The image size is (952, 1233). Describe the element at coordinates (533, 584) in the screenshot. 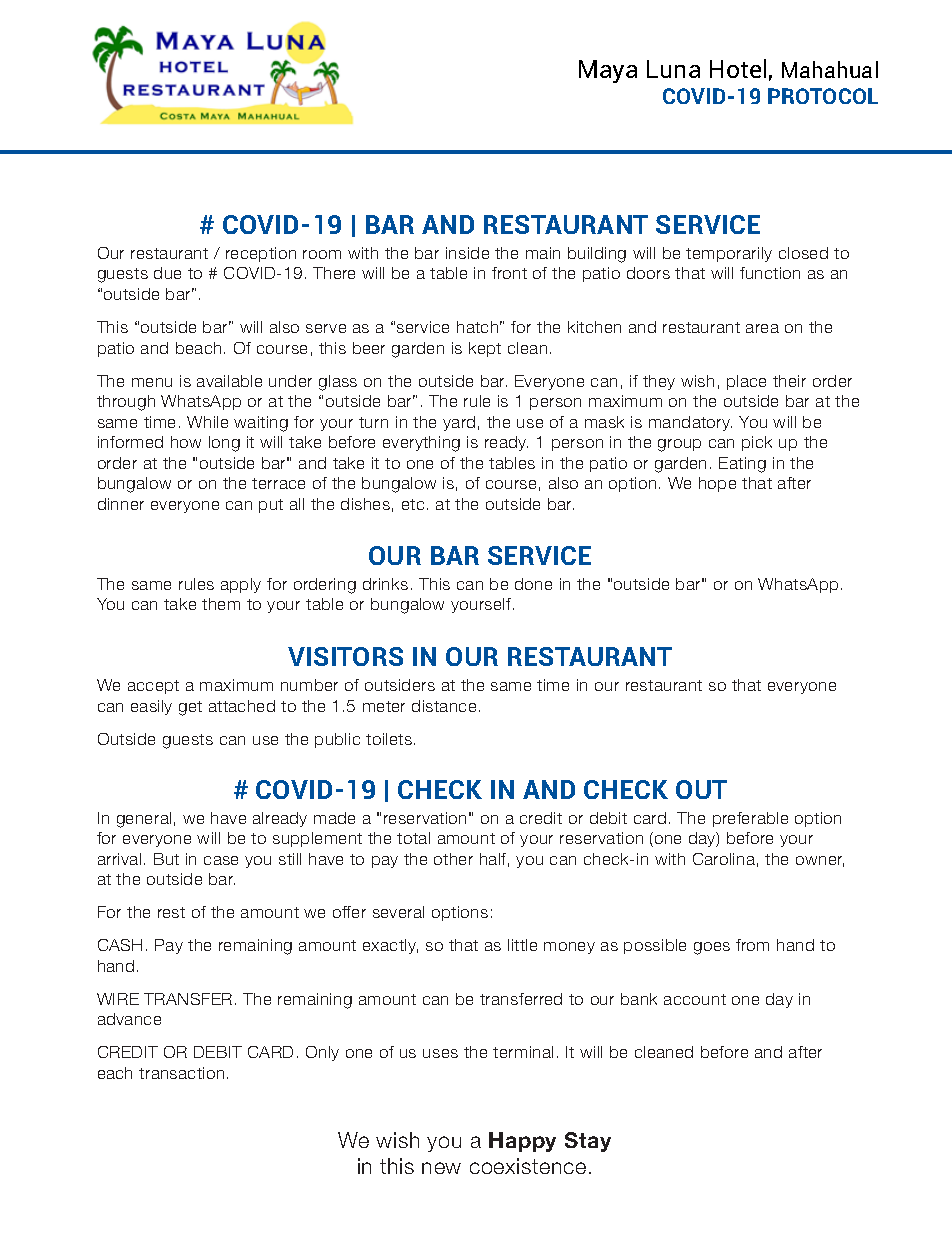

I see `done` at that location.
